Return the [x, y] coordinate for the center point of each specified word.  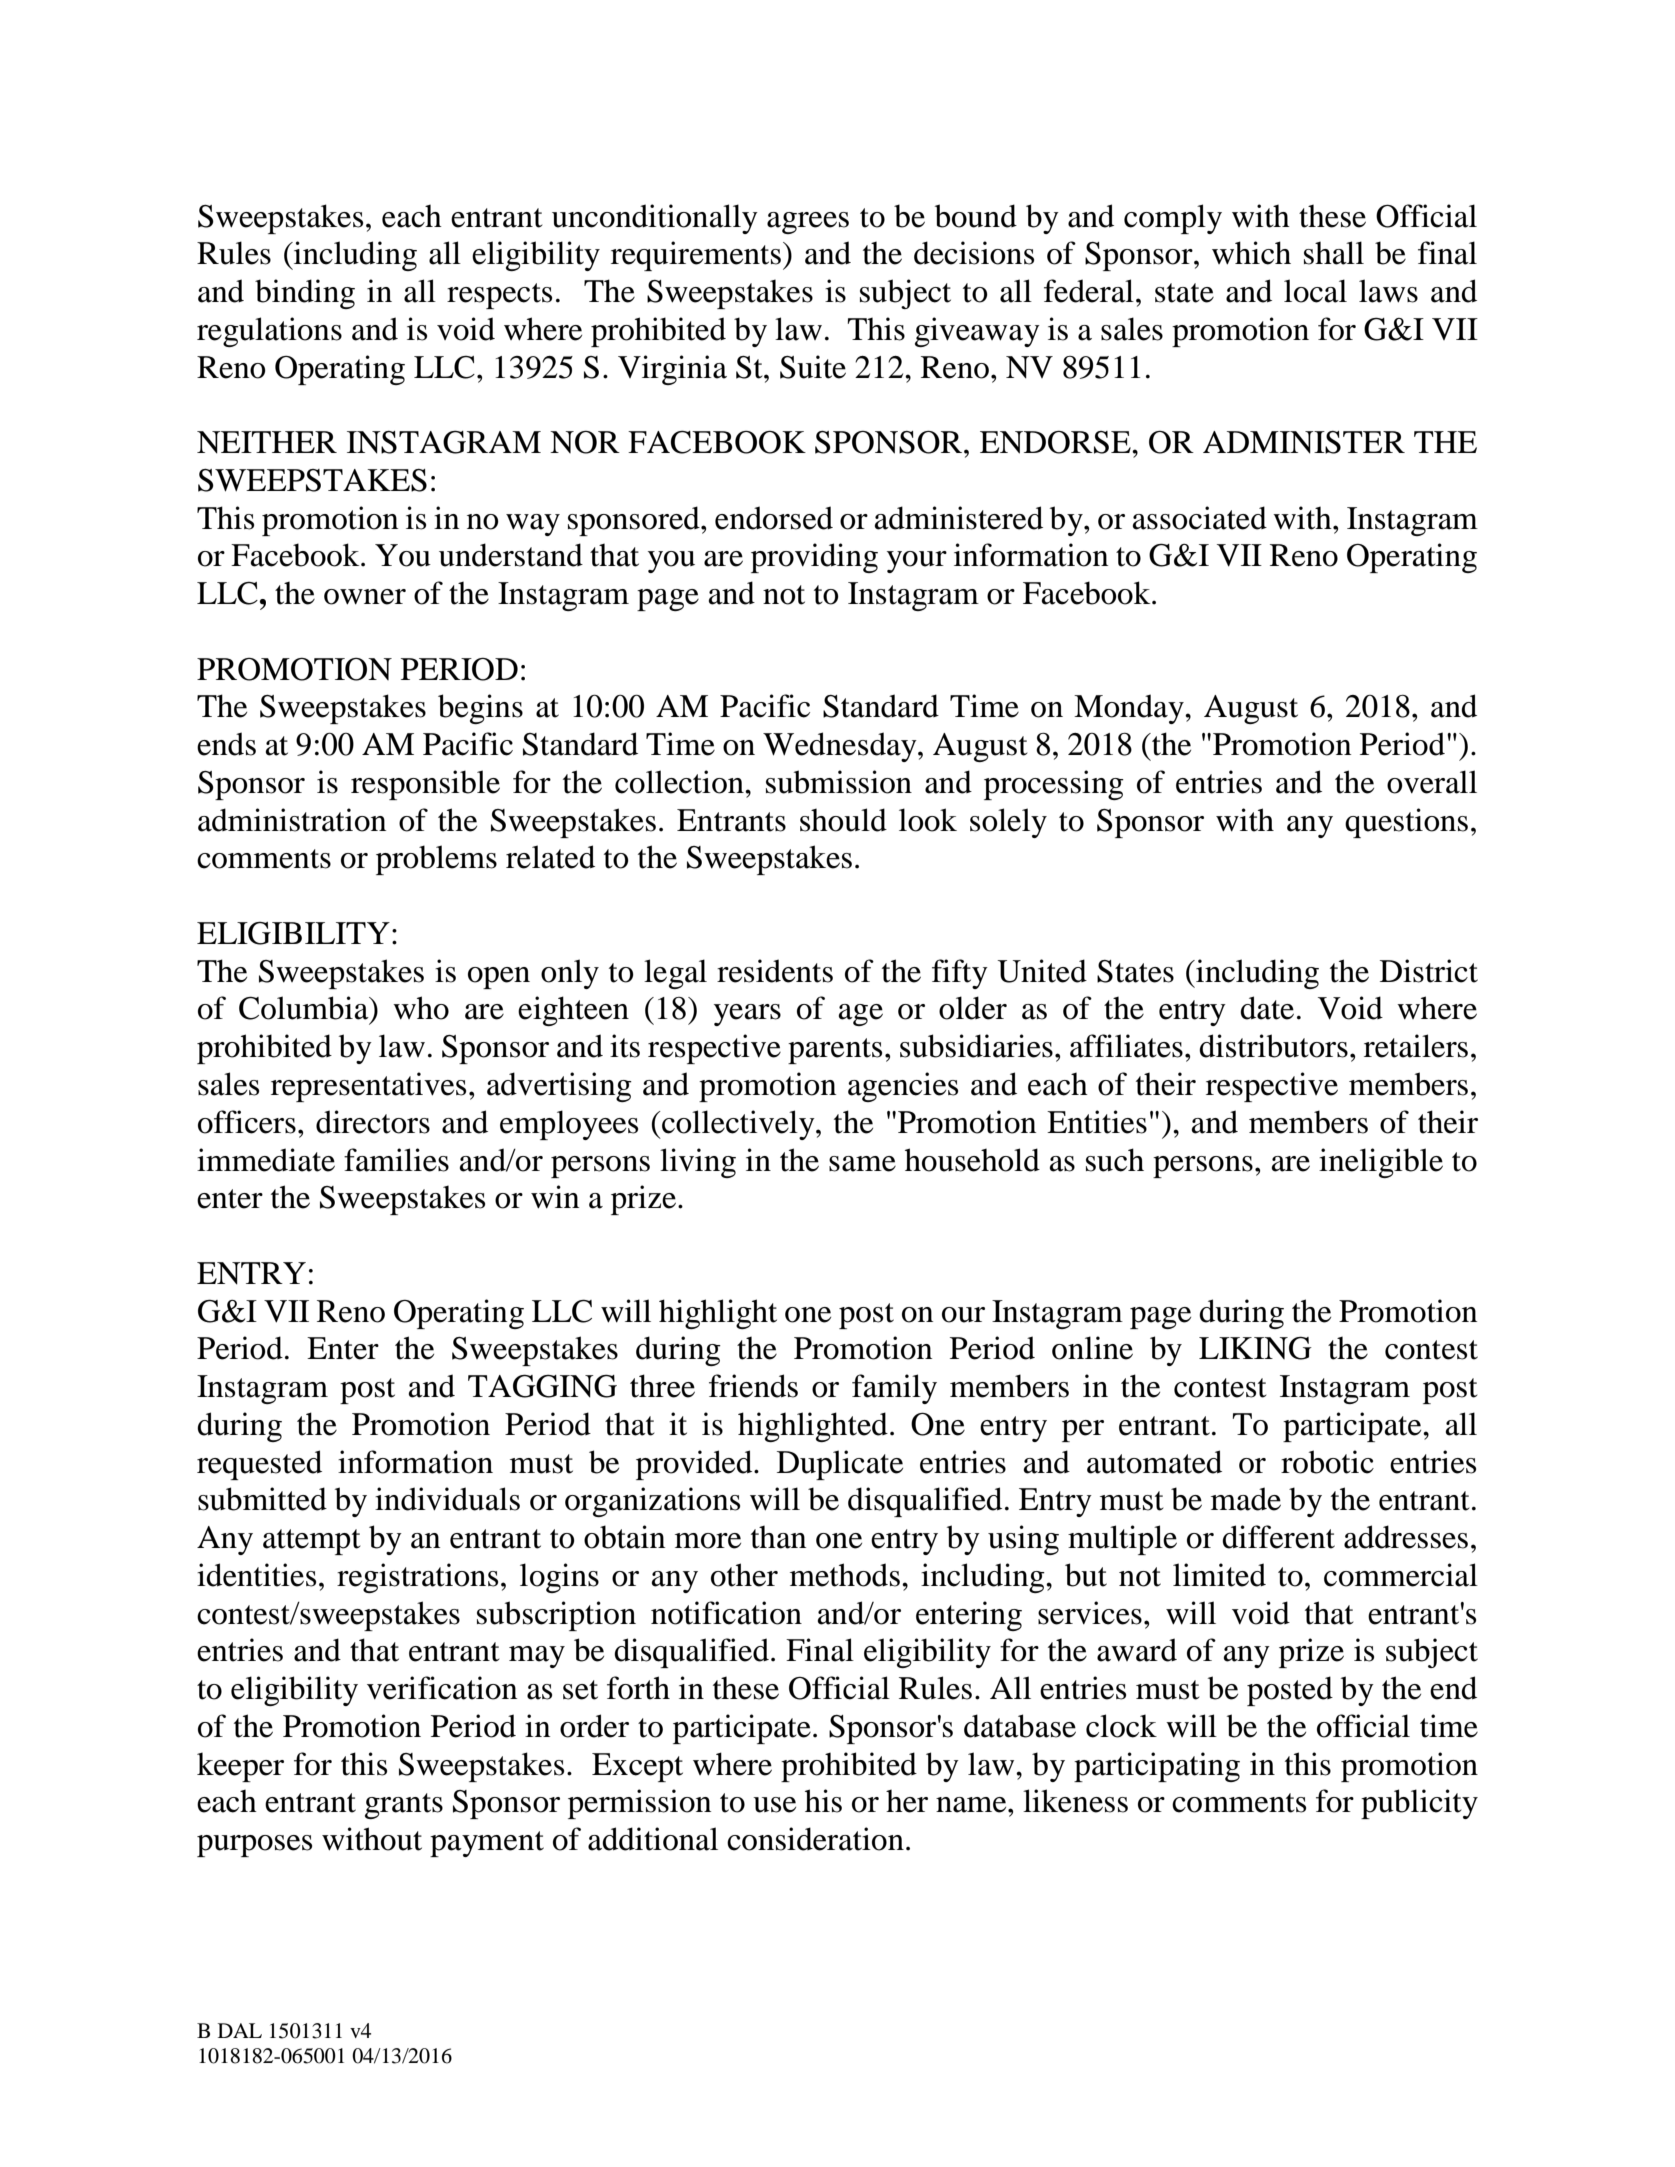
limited [1219, 1575]
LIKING [1255, 1348]
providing [814, 558]
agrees [808, 223]
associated [1200, 518]
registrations [417, 1578]
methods [845, 1575]
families [396, 1160]
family [894, 1389]
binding [305, 294]
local [1315, 291]
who [421, 1008]
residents [775, 971]
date [1267, 1008]
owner [365, 597]
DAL [240, 2030]
